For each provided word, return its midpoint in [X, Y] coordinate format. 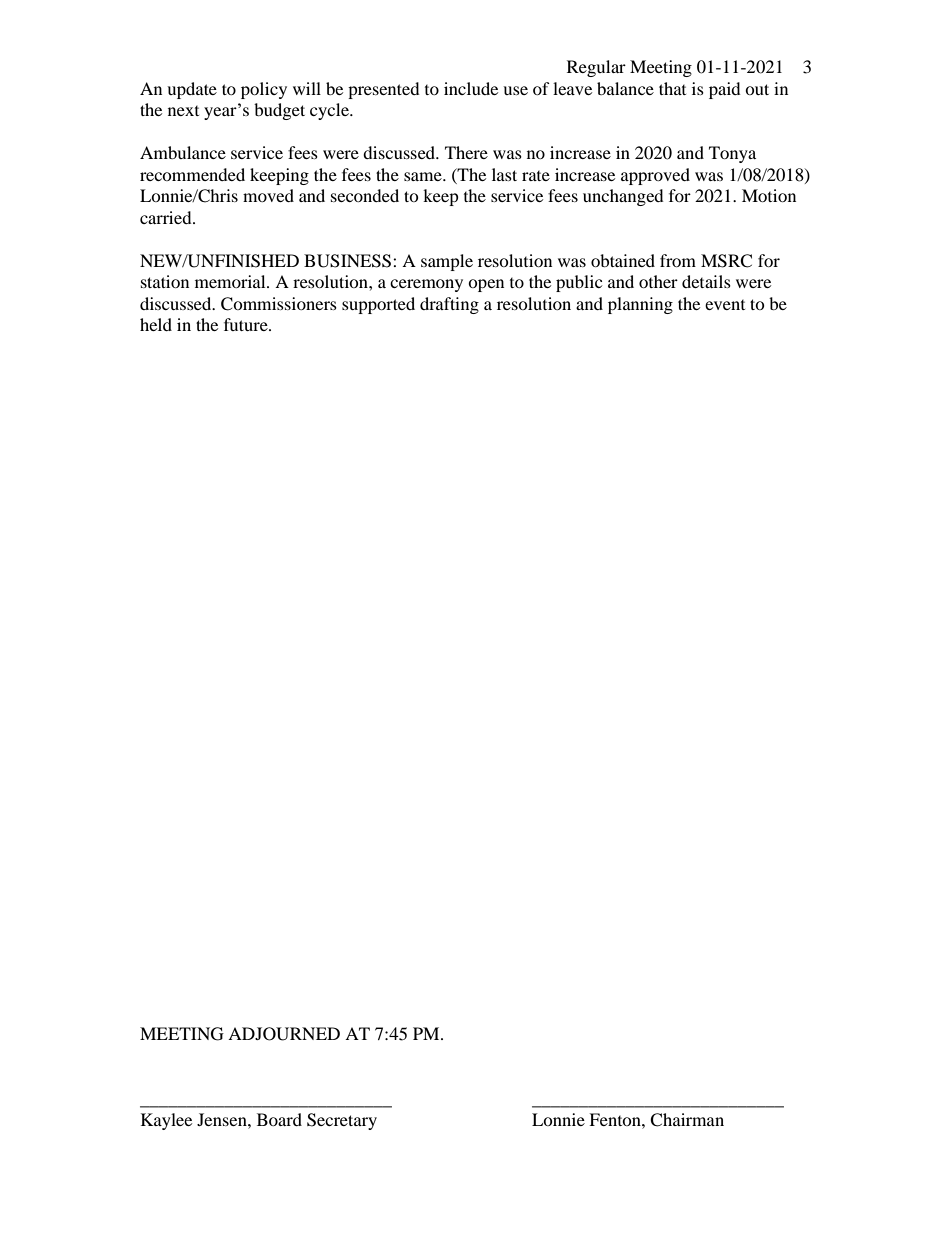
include [471, 88]
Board [279, 1119]
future [247, 324]
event [725, 305]
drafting [449, 305]
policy [264, 90]
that [672, 88]
